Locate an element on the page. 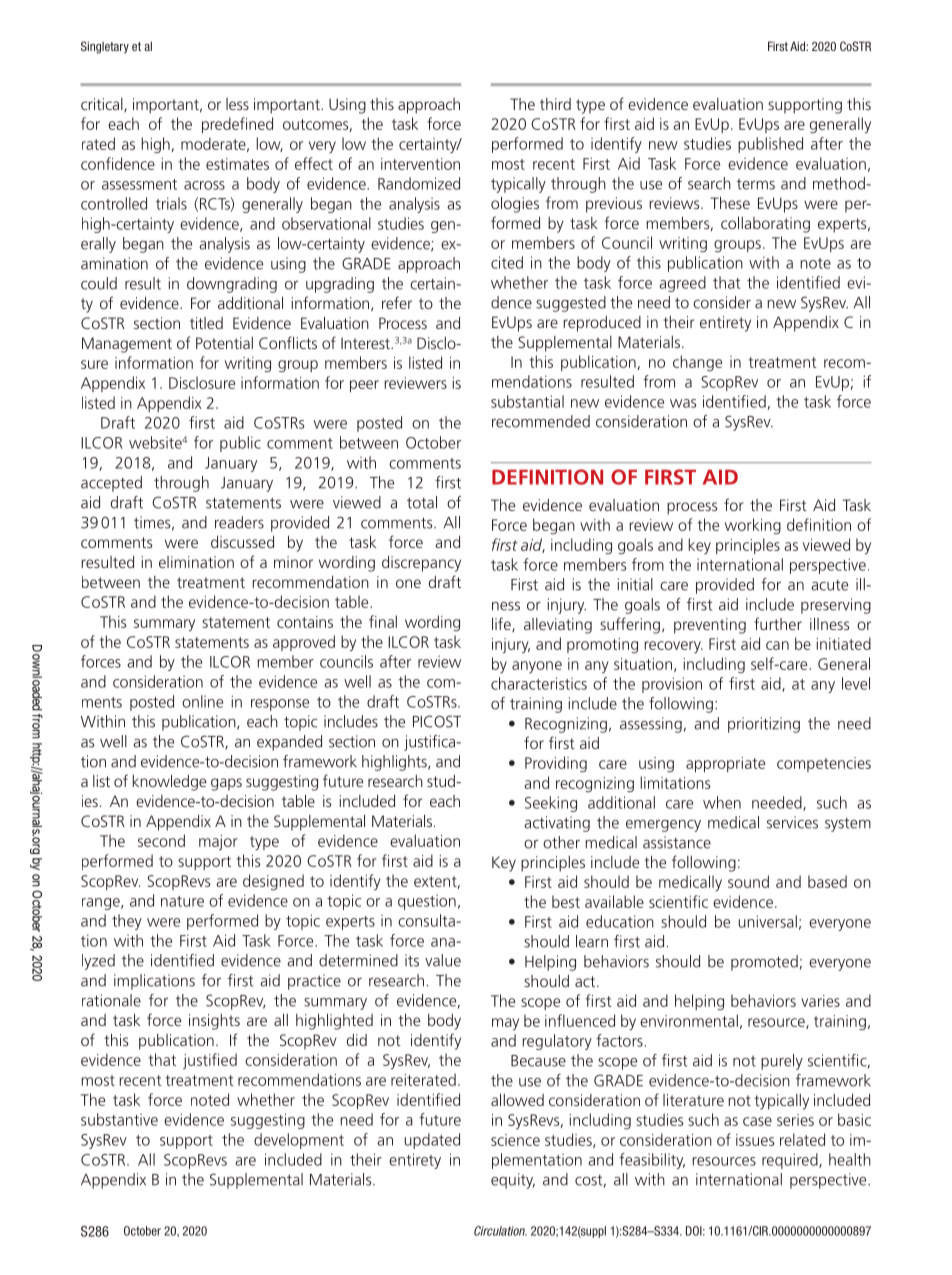 This page has height=1275, width=952. Randomized is located at coordinates (419, 183).
